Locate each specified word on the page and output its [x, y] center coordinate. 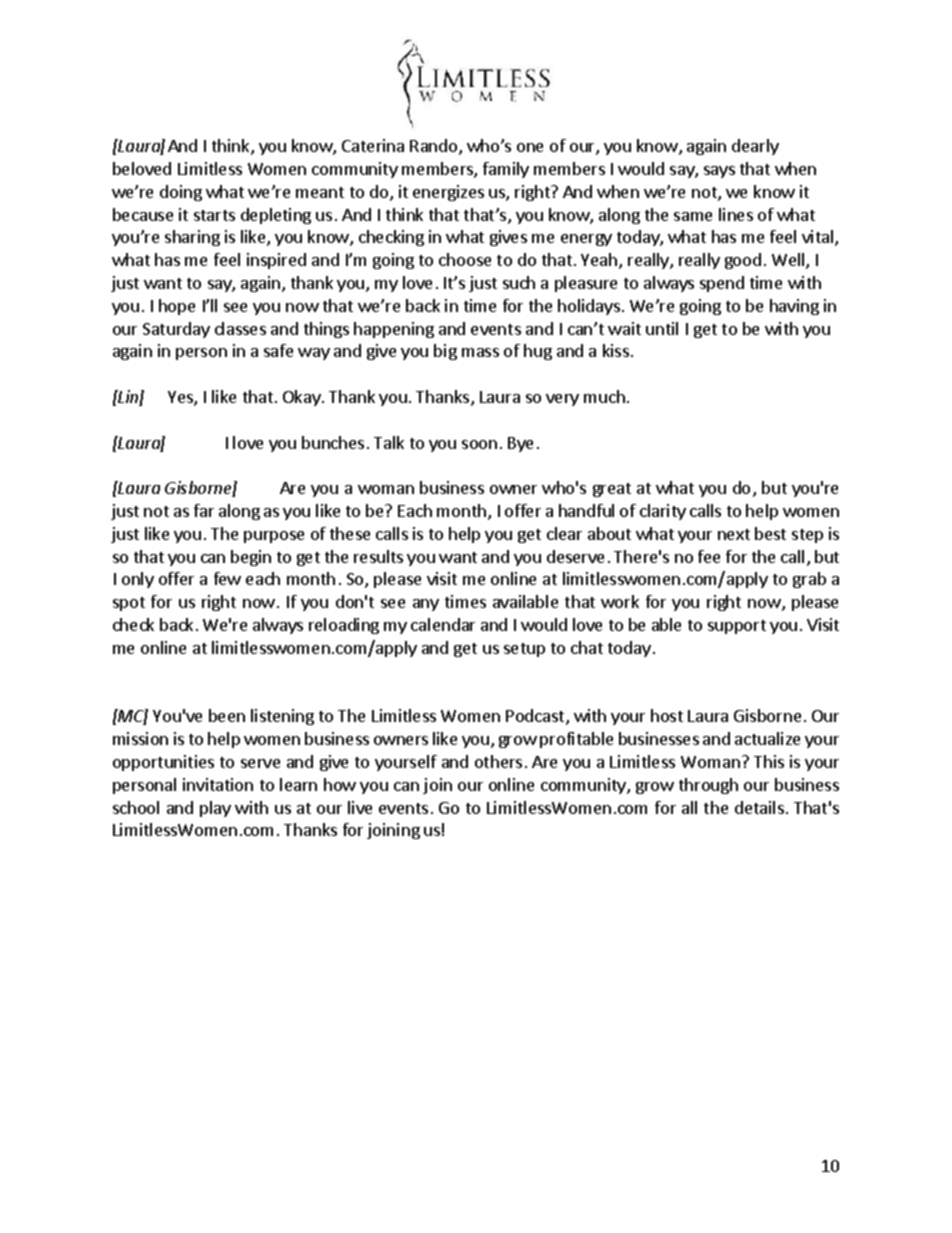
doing [181, 193]
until [662, 328]
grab [809, 580]
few [227, 578]
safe [278, 350]
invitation [218, 784]
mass [480, 352]
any [426, 605]
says [719, 172]
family [506, 170]
